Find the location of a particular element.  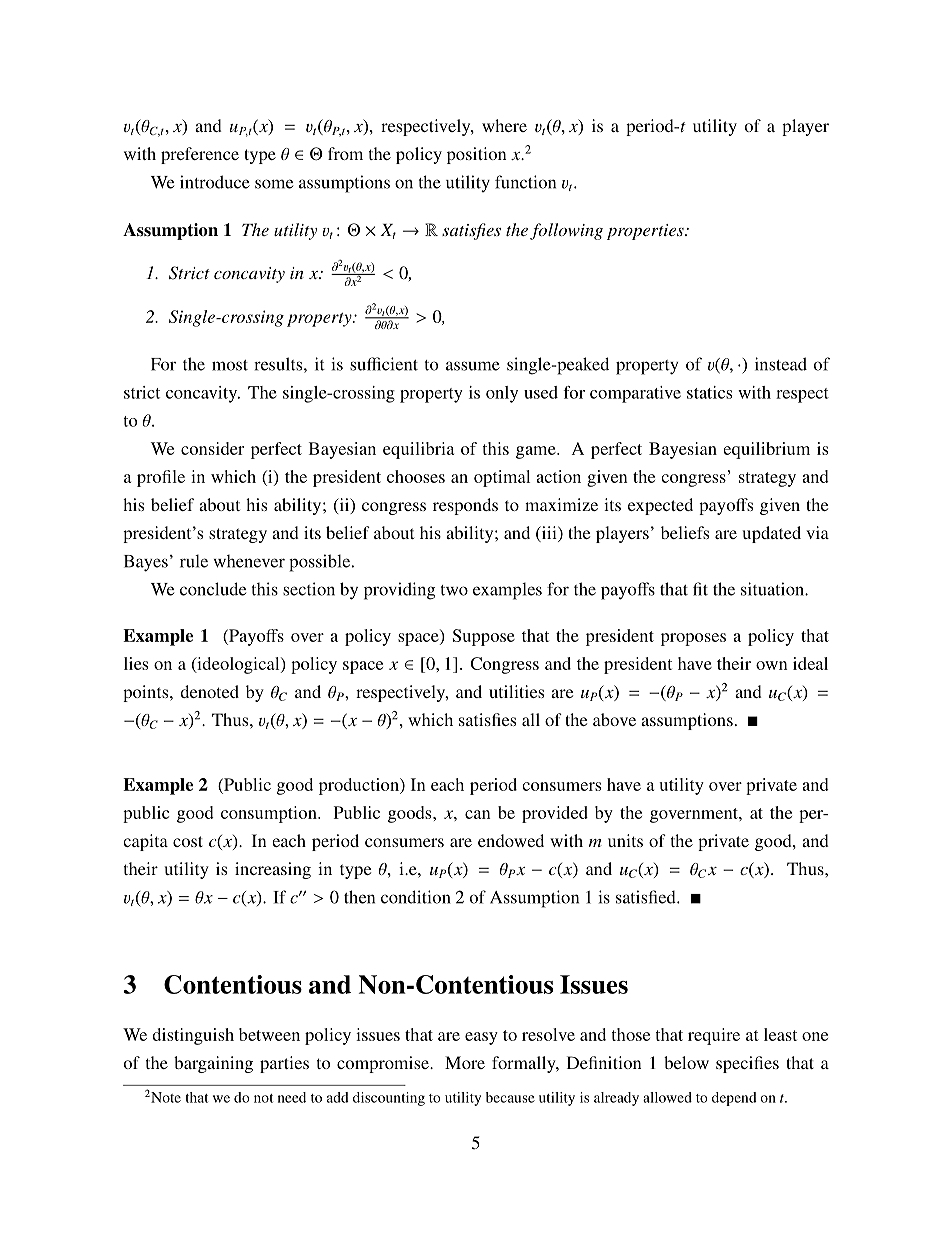

bargaining is located at coordinates (213, 1064).
